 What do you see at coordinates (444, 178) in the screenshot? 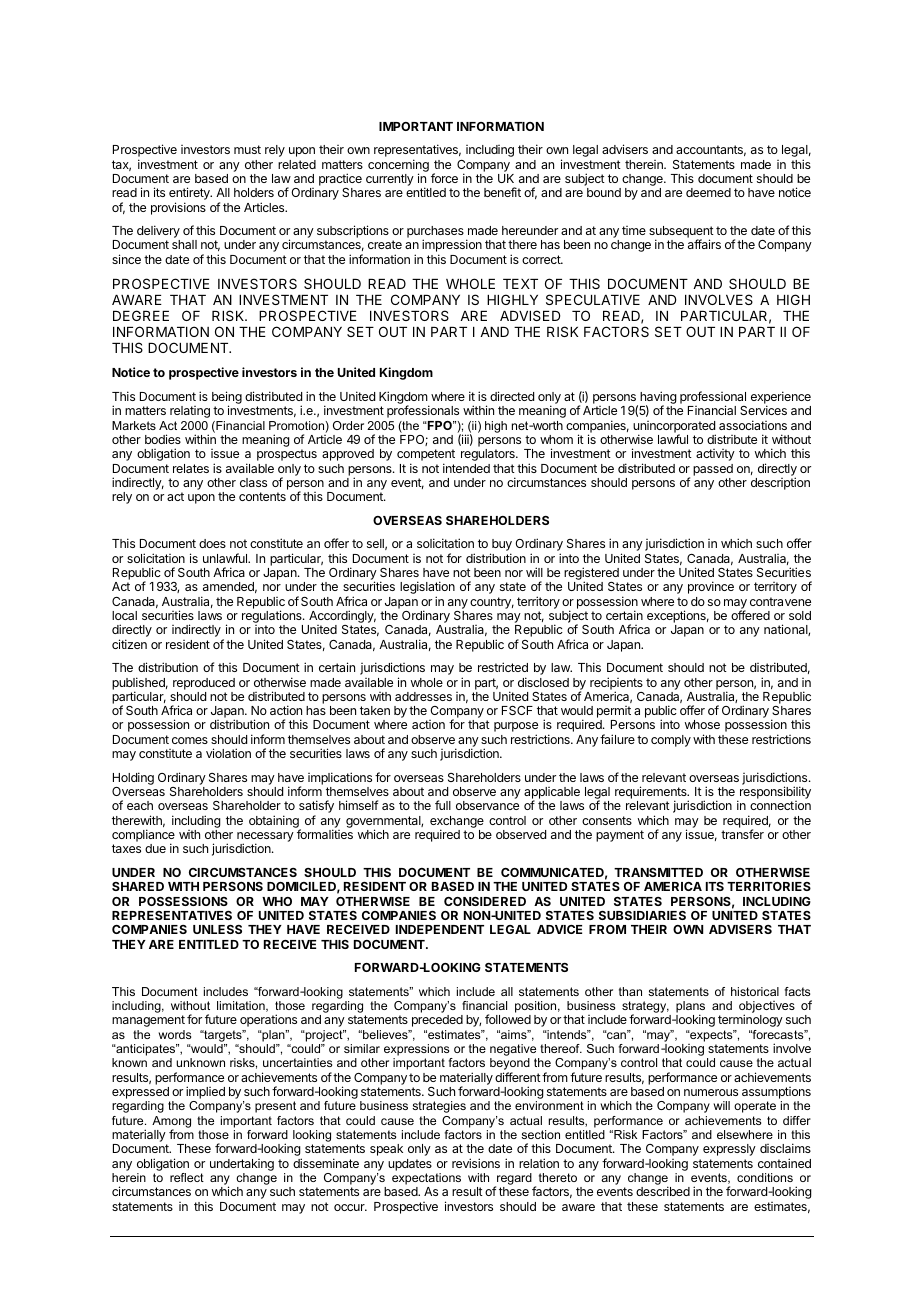
I see `force` at bounding box center [444, 178].
